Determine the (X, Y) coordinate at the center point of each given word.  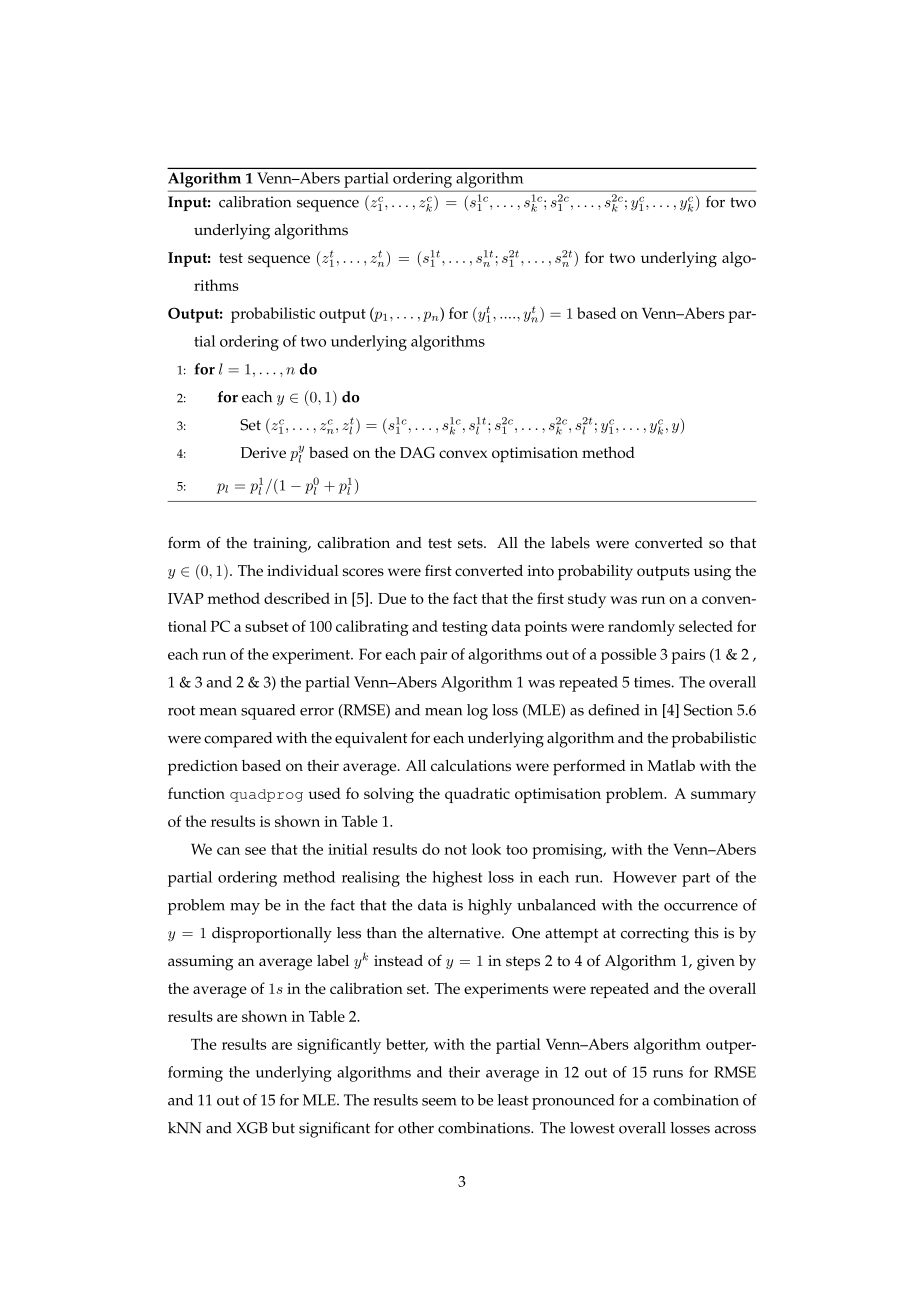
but (283, 1128)
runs (668, 1074)
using (712, 573)
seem (439, 1102)
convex (463, 454)
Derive (263, 452)
